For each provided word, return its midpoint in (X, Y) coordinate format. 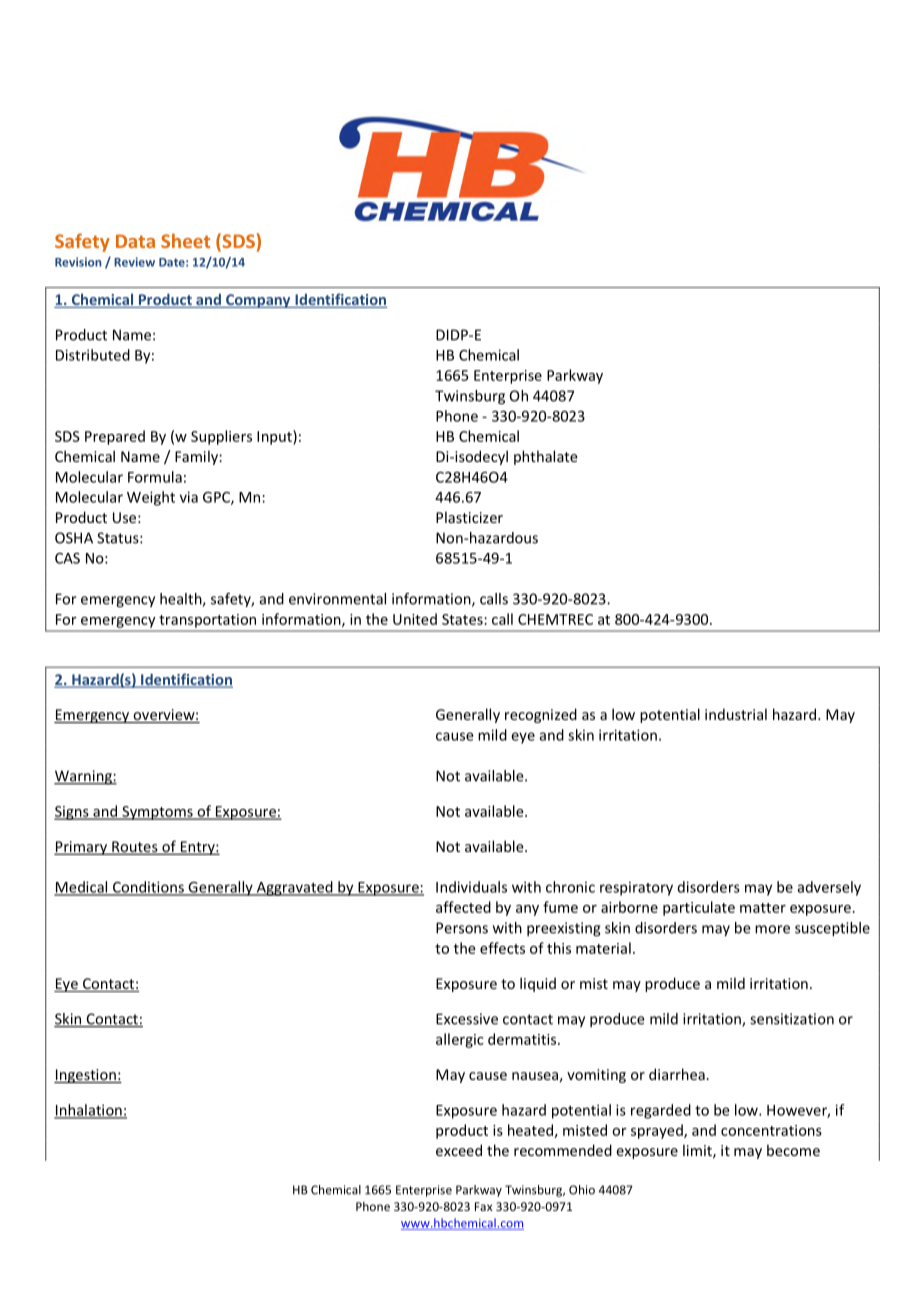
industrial (736, 714)
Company (258, 301)
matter (763, 908)
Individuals (471, 887)
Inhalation (89, 1111)
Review (134, 262)
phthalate (546, 457)
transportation (207, 621)
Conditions (148, 888)
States (462, 619)
